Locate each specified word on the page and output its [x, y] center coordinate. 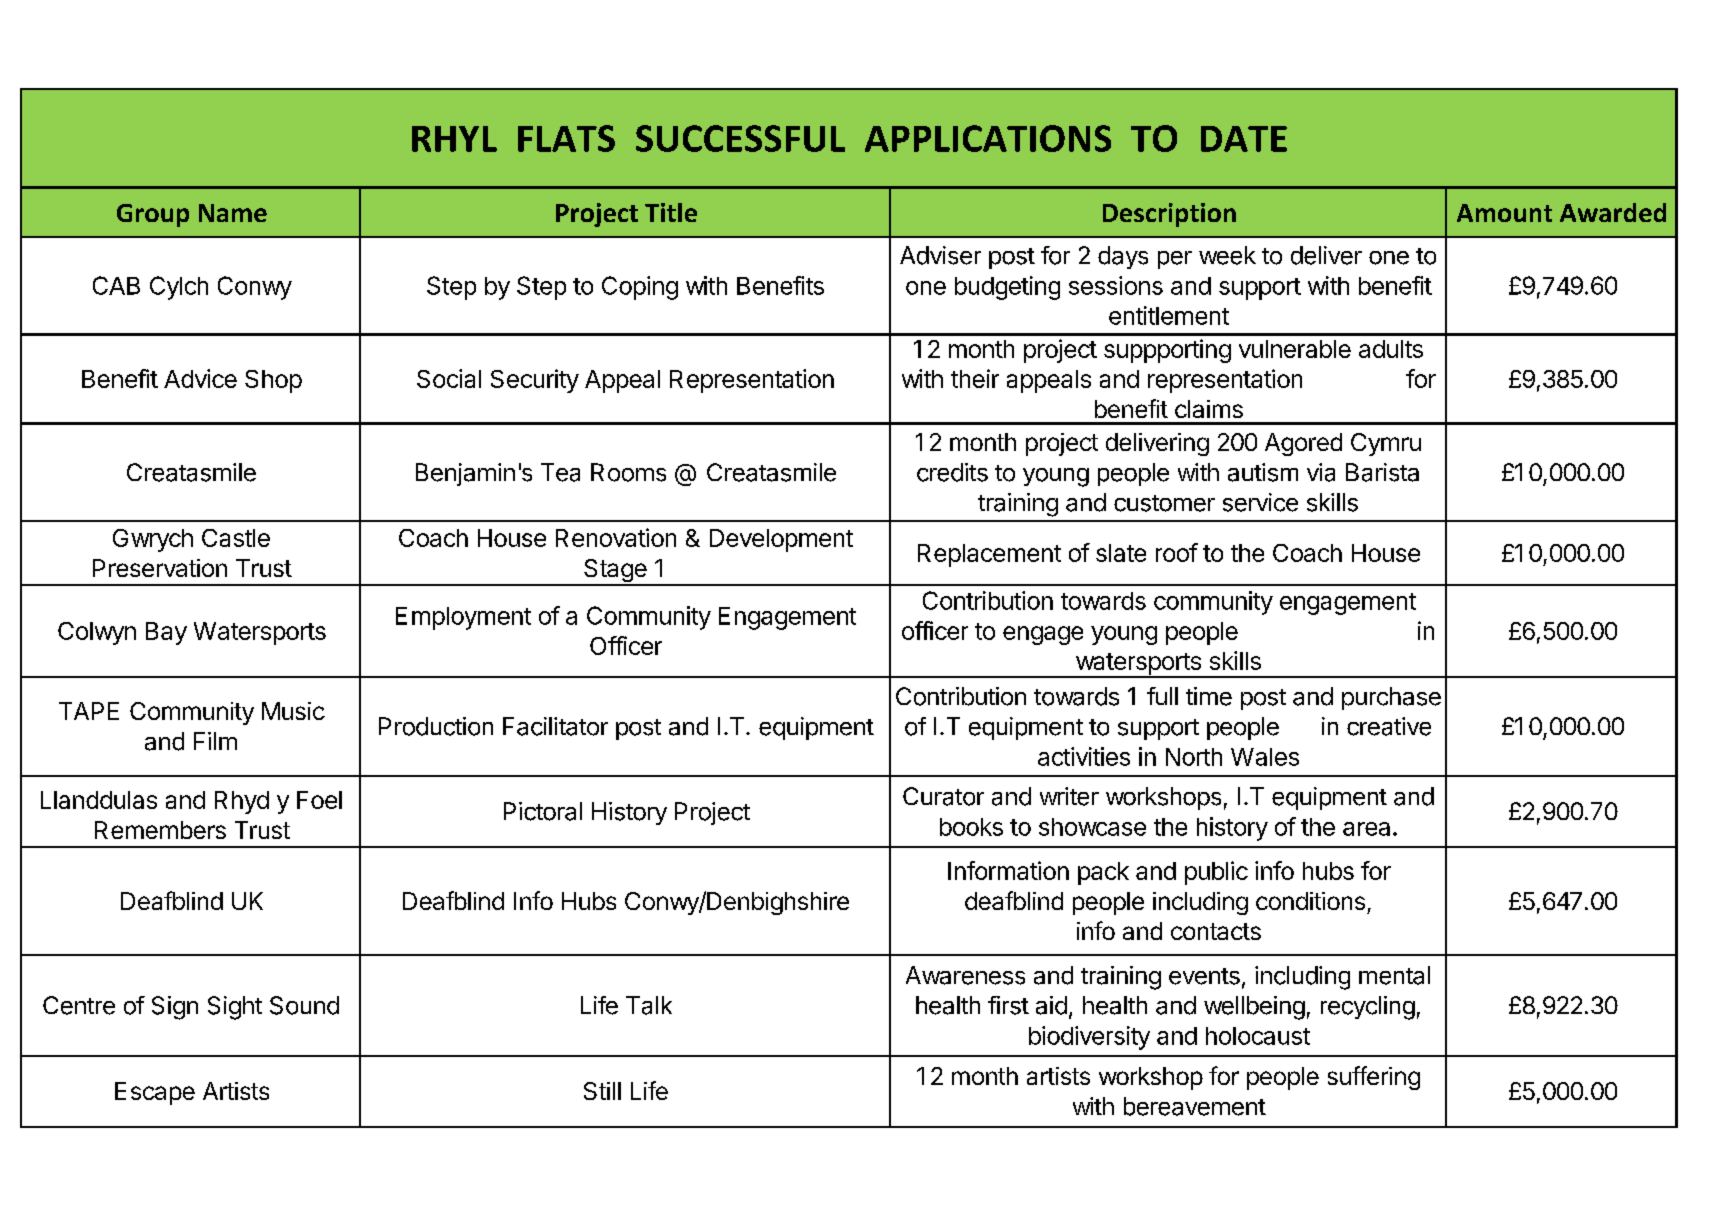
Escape [155, 1093]
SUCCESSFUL [740, 138]
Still [602, 1091]
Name [233, 213]
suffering [1374, 1078]
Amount [1504, 213]
